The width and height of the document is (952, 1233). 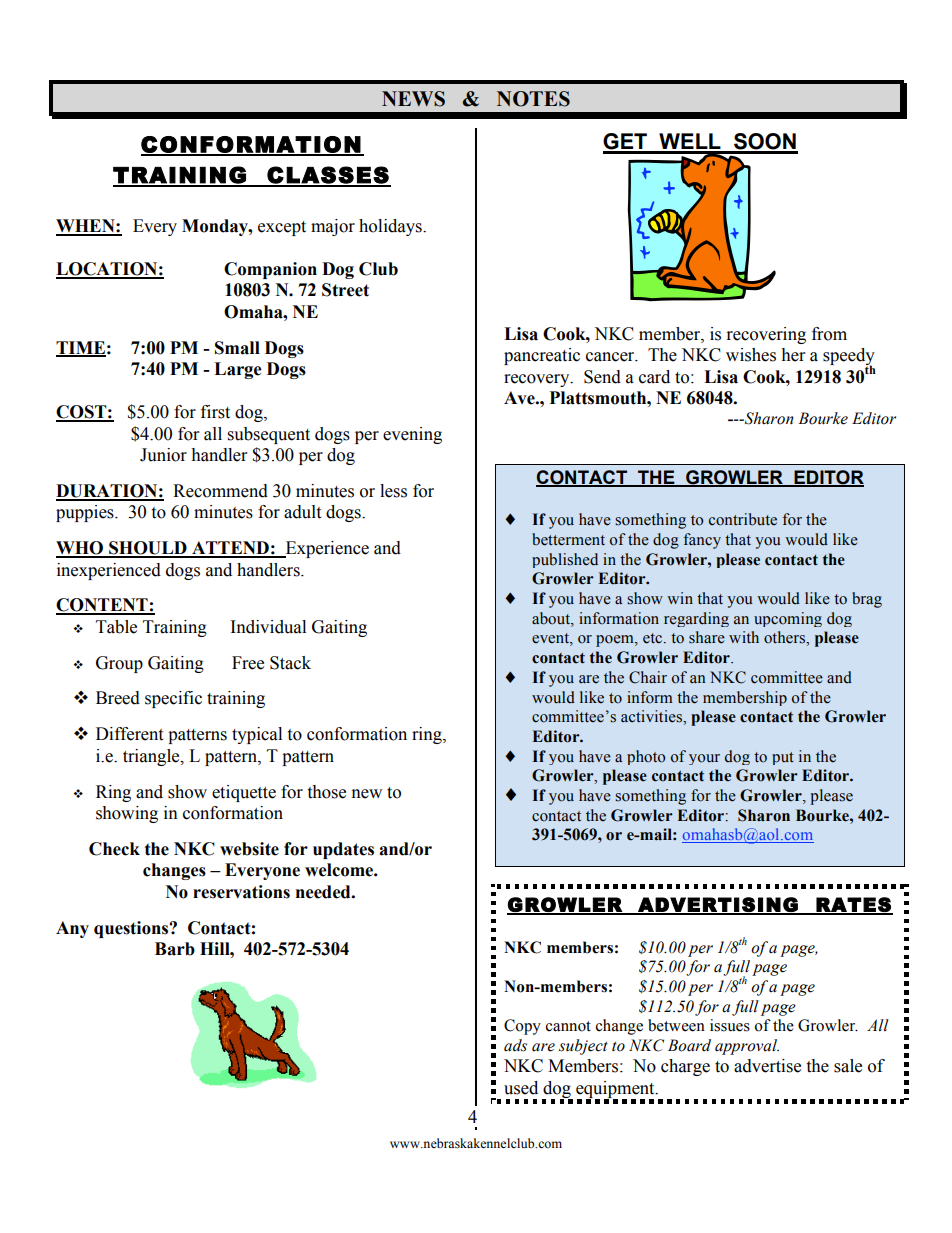 What do you see at coordinates (413, 99) in the document?
I see `NEWS` at bounding box center [413, 99].
